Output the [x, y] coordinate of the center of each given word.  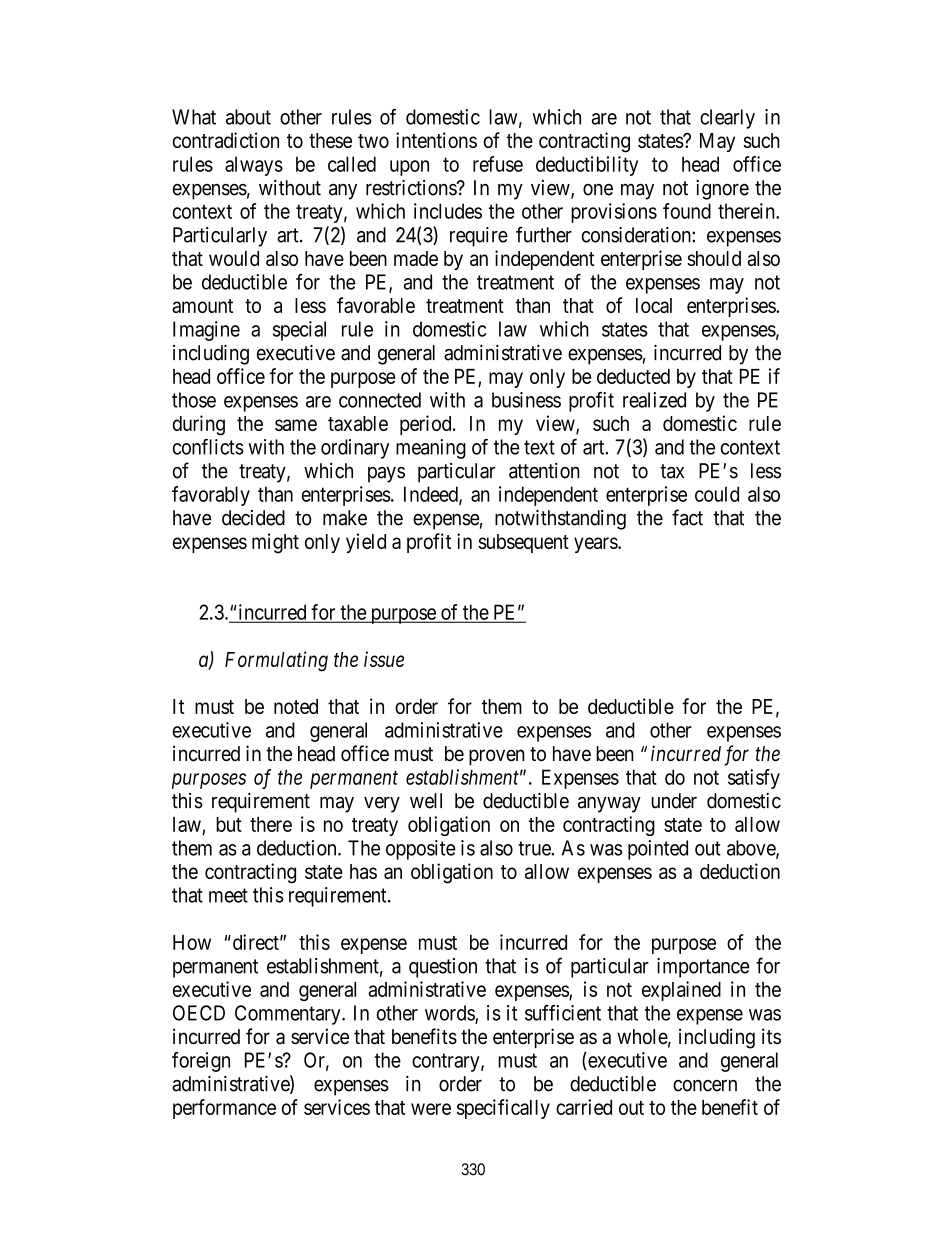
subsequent [523, 543]
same [296, 425]
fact [687, 517]
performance [224, 1109]
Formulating [276, 661]
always [254, 166]
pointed [658, 850]
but [229, 824]
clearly [727, 119]
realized [654, 400]
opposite [421, 850]
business [526, 400]
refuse [498, 164]
